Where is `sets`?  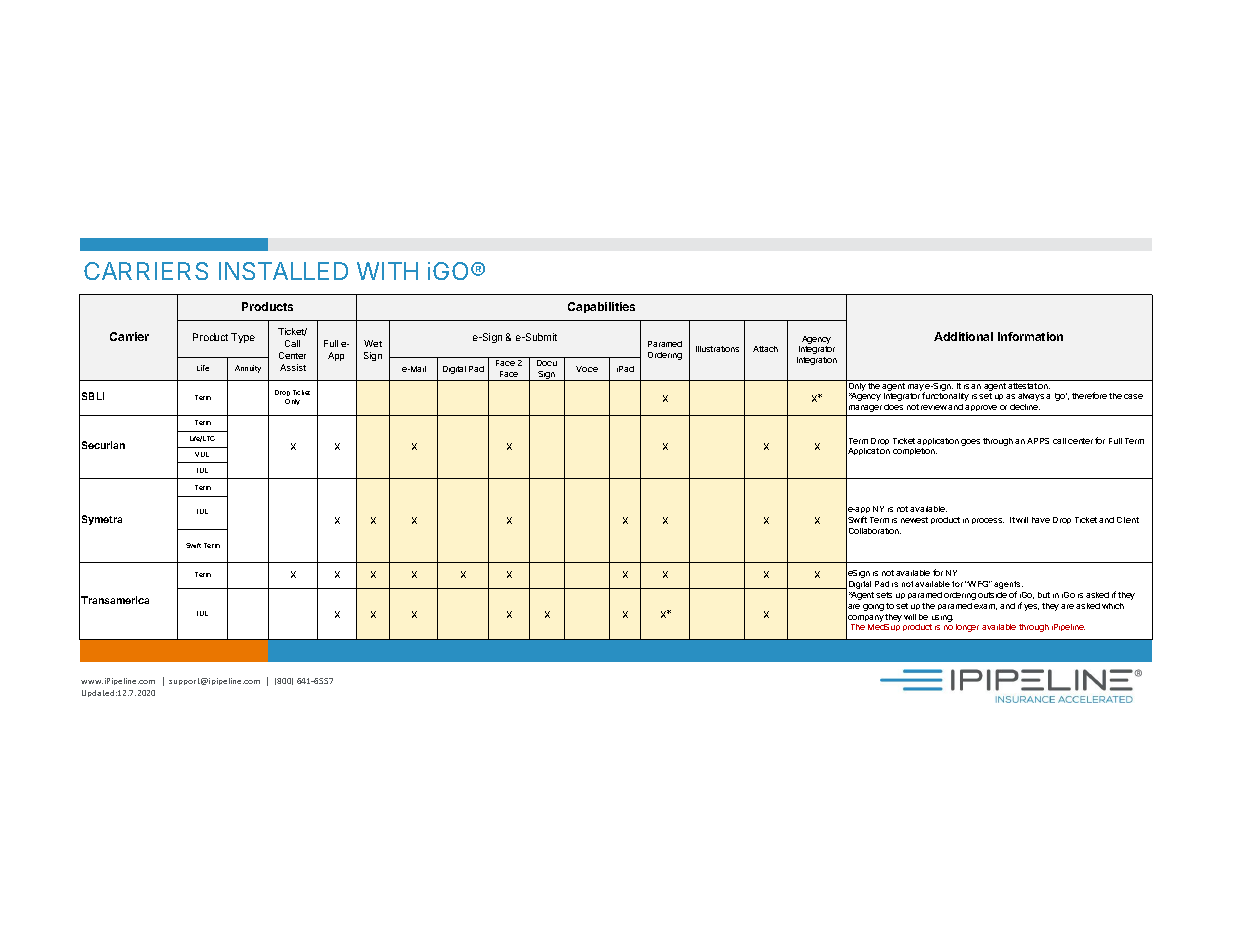
sets is located at coordinates (884, 595).
